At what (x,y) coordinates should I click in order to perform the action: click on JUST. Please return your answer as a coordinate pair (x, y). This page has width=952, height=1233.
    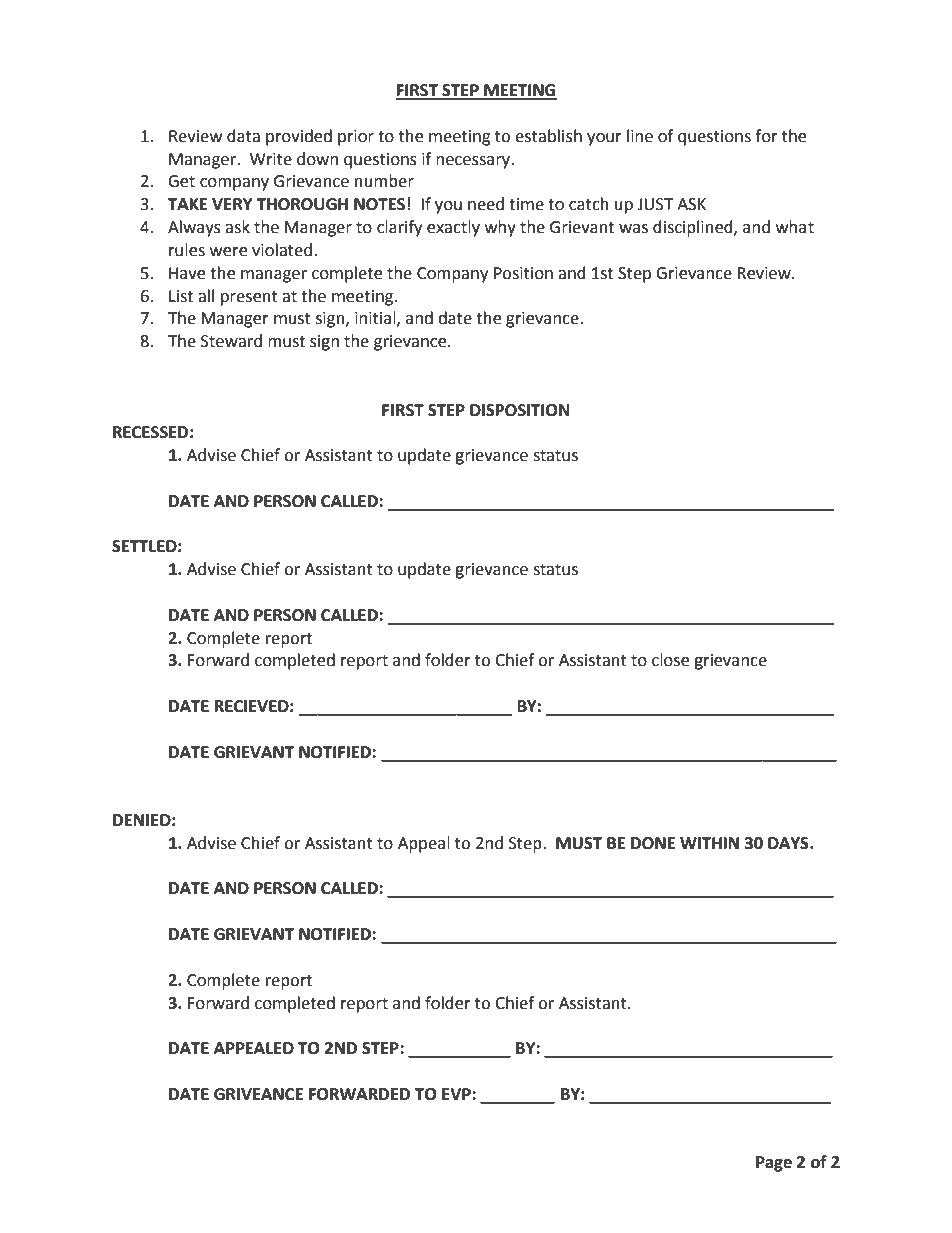
    Looking at the image, I should click on (655, 204).
